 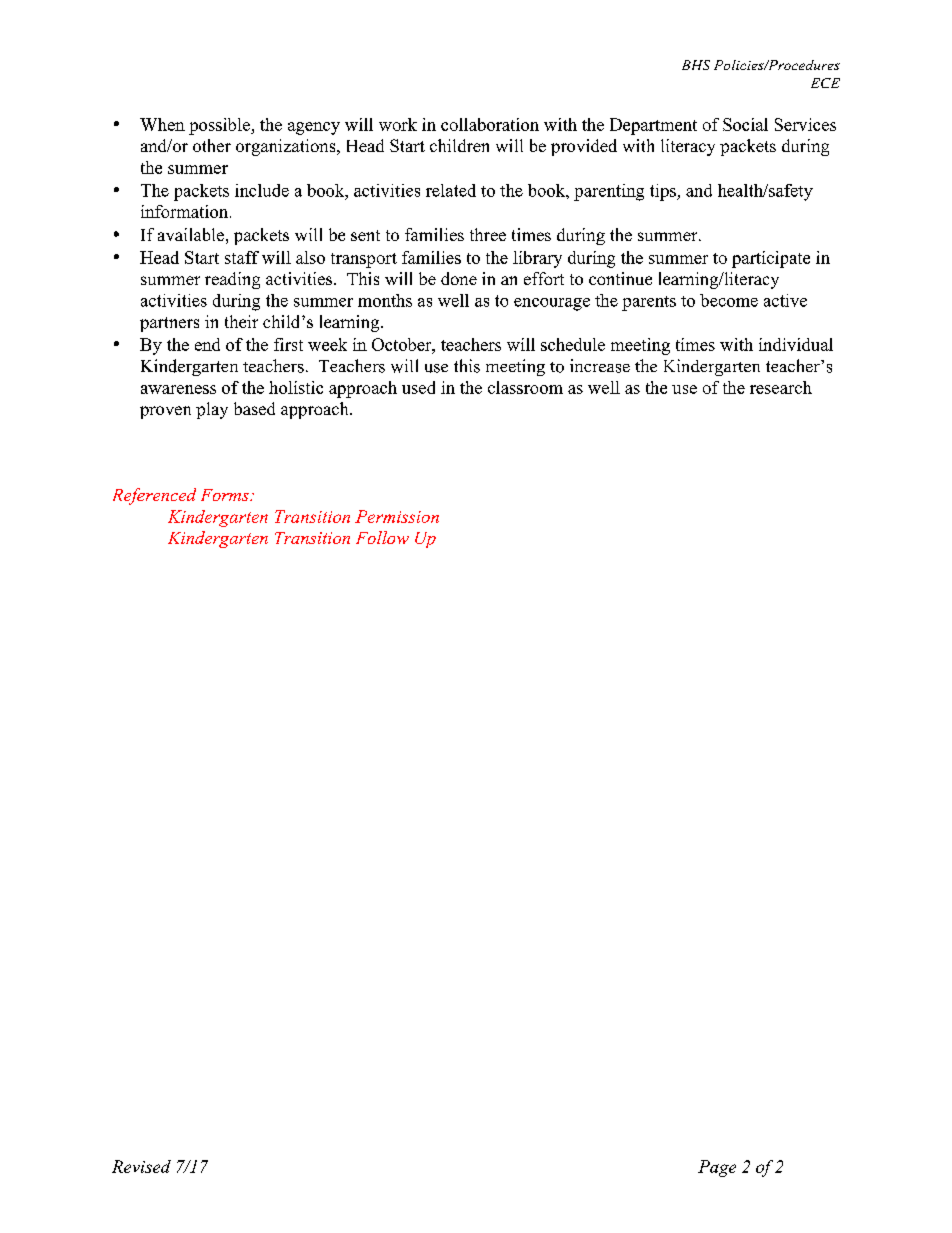 I want to click on Social, so click(x=745, y=124).
